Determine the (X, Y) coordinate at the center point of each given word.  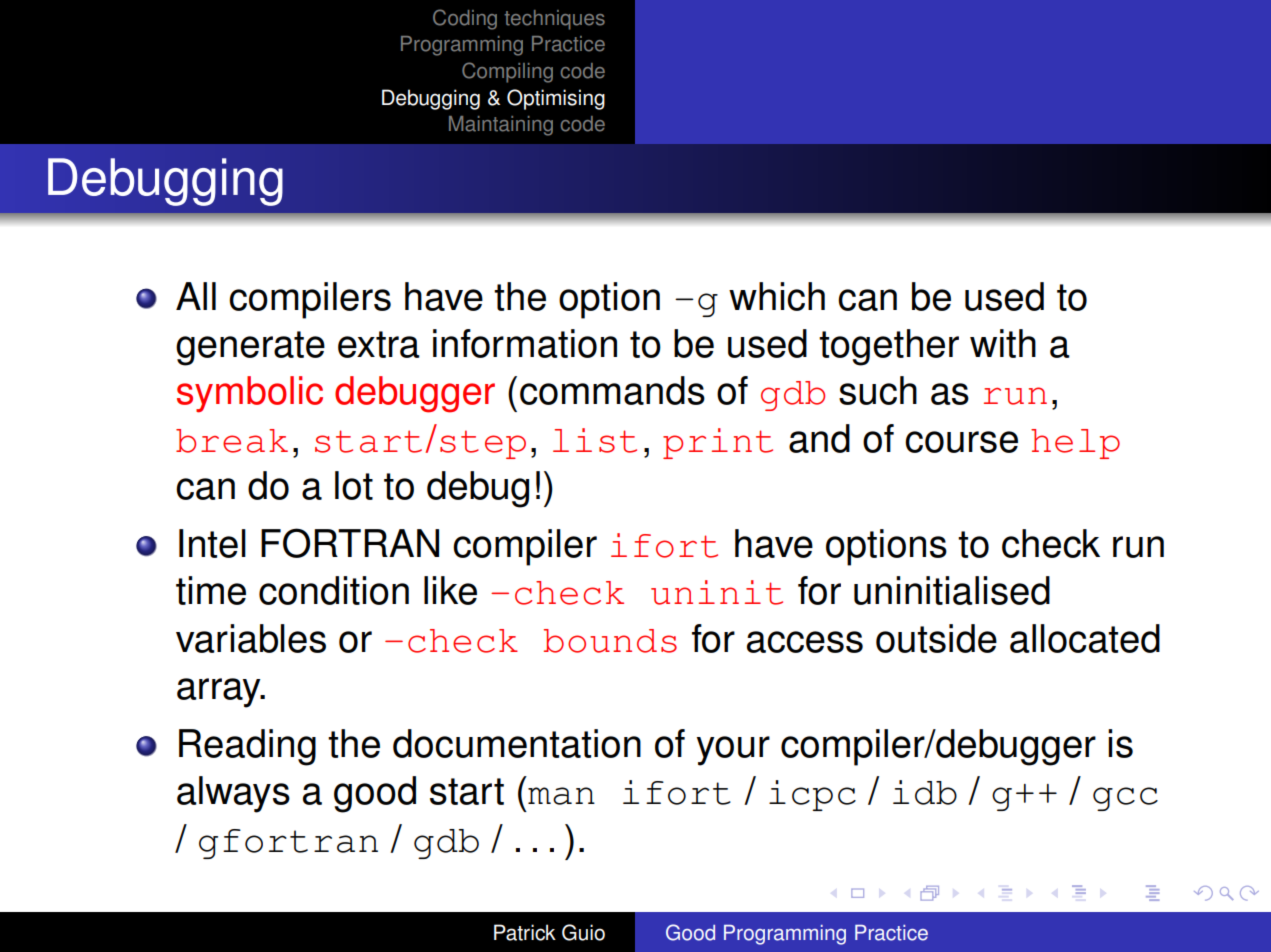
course (961, 442)
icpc (812, 795)
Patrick (525, 932)
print (718, 443)
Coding (465, 19)
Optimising (556, 99)
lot (354, 485)
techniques (555, 20)
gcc (1125, 799)
